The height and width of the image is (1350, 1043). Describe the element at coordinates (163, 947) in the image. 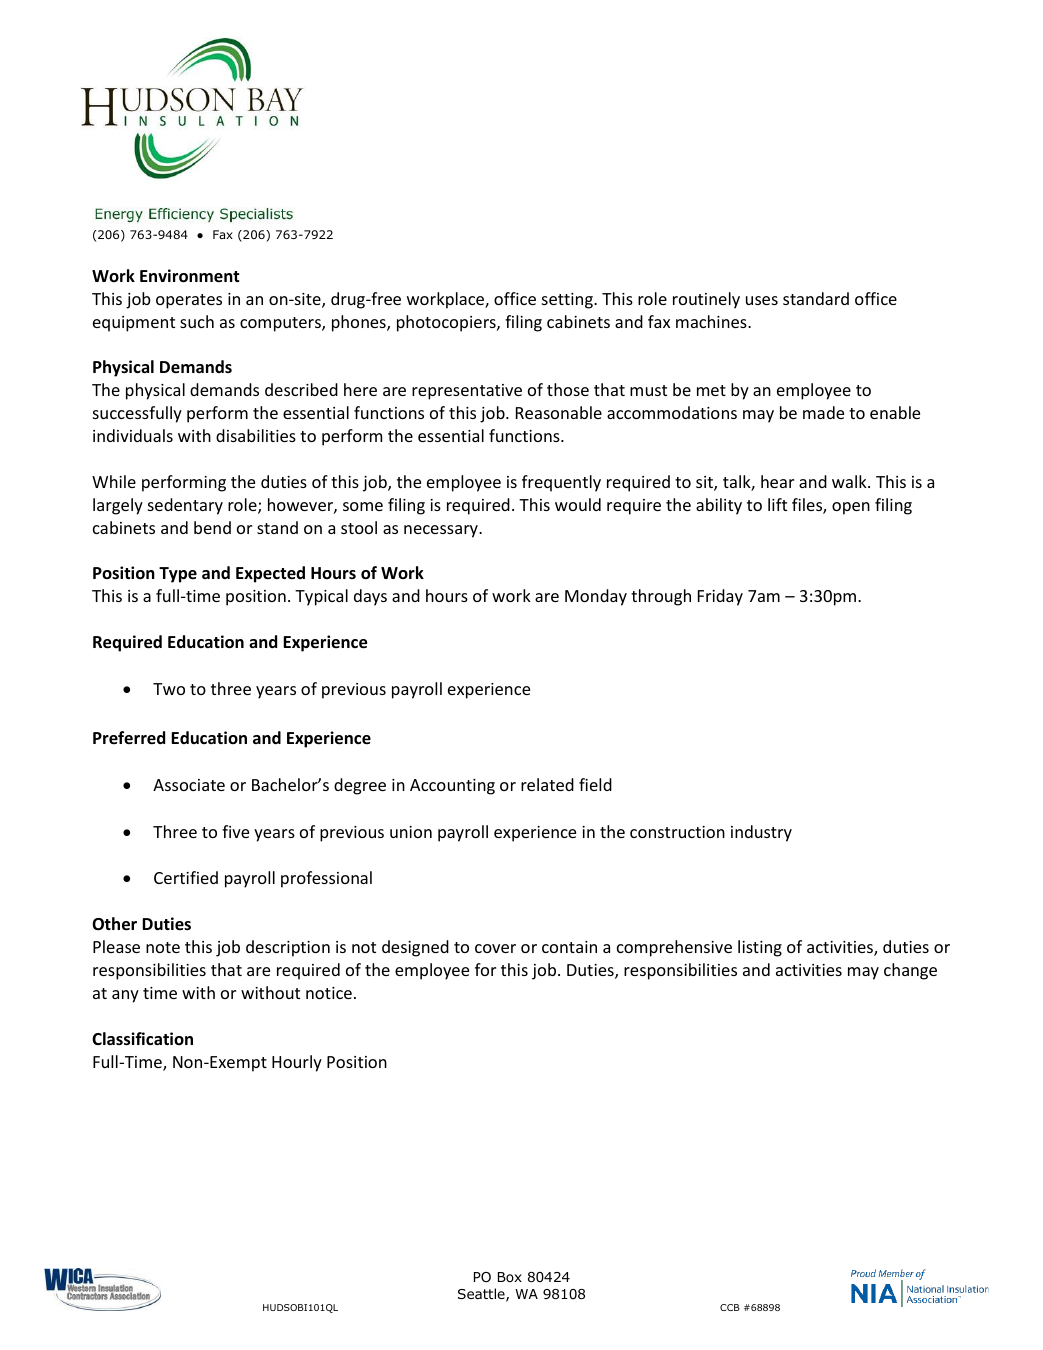

I see `note` at that location.
